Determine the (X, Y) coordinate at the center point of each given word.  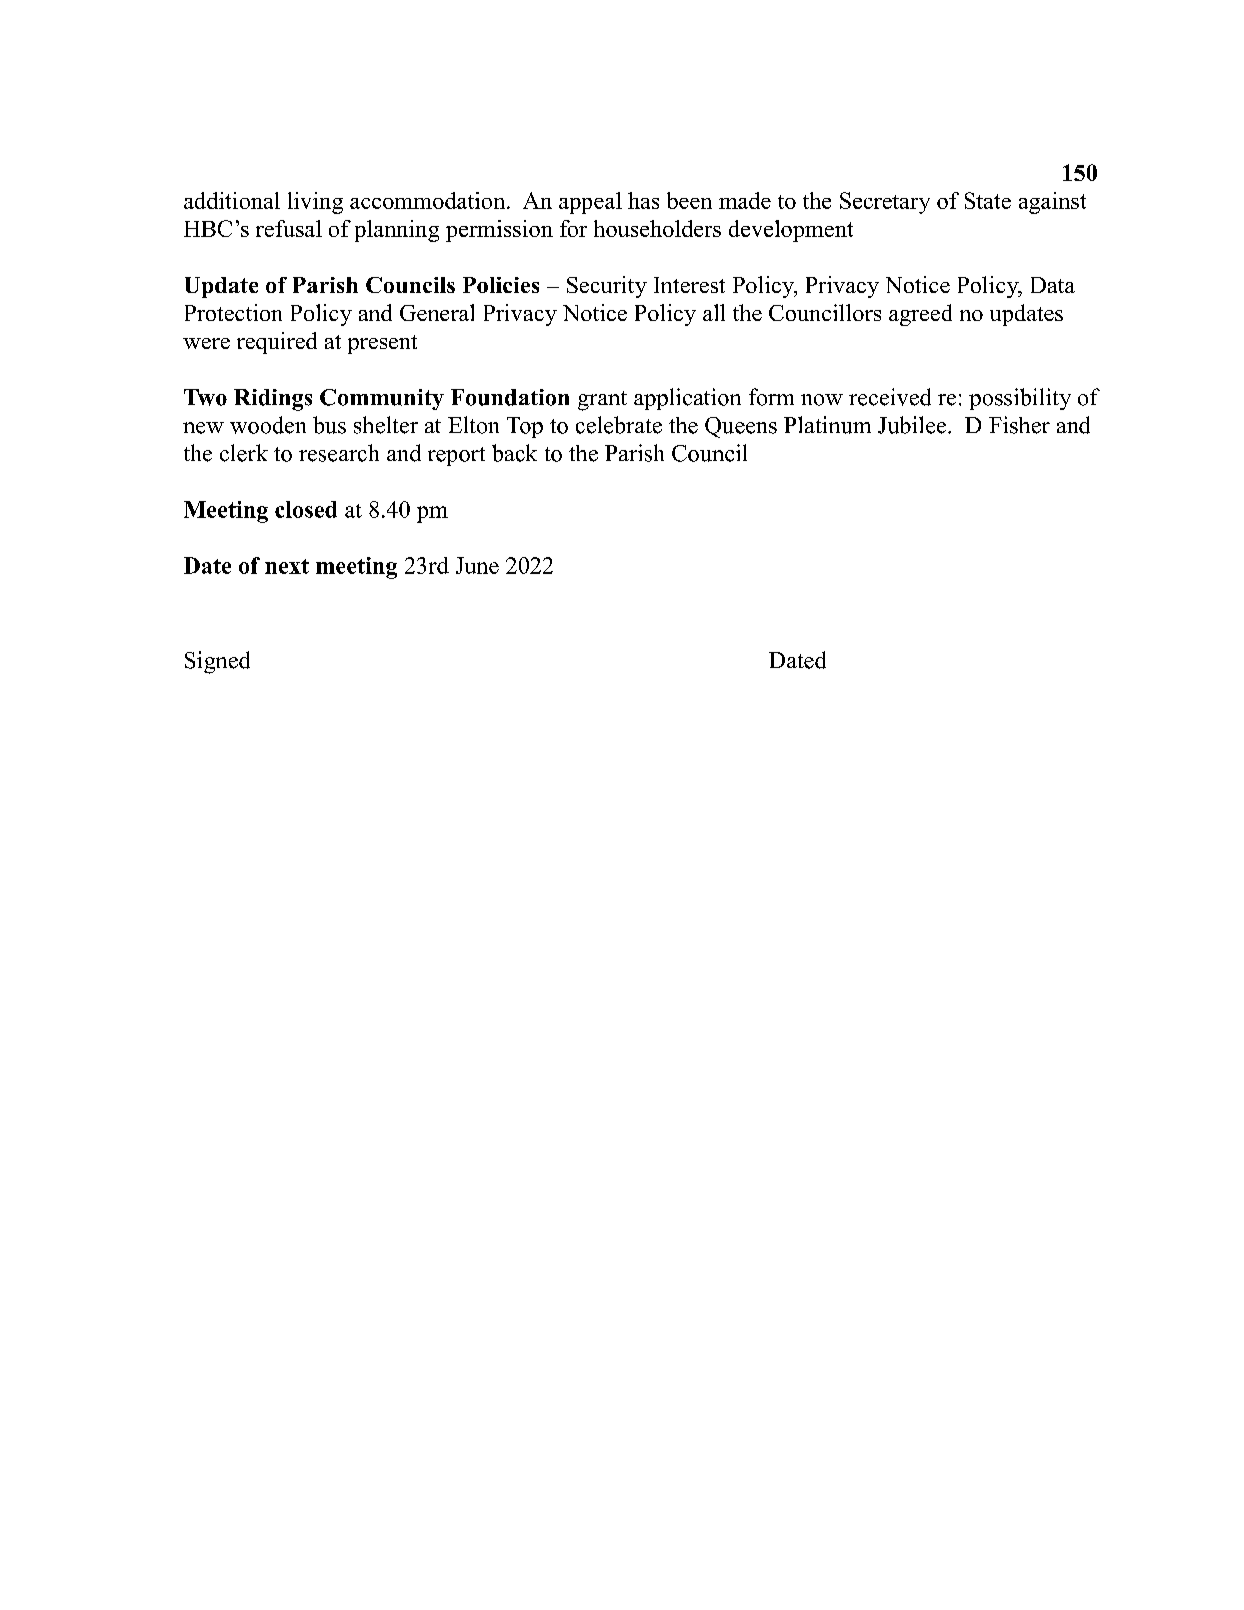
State (988, 200)
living (315, 203)
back (514, 453)
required (277, 343)
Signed (217, 662)
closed (306, 509)
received (890, 397)
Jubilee (913, 425)
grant (602, 401)
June (477, 565)
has (643, 200)
